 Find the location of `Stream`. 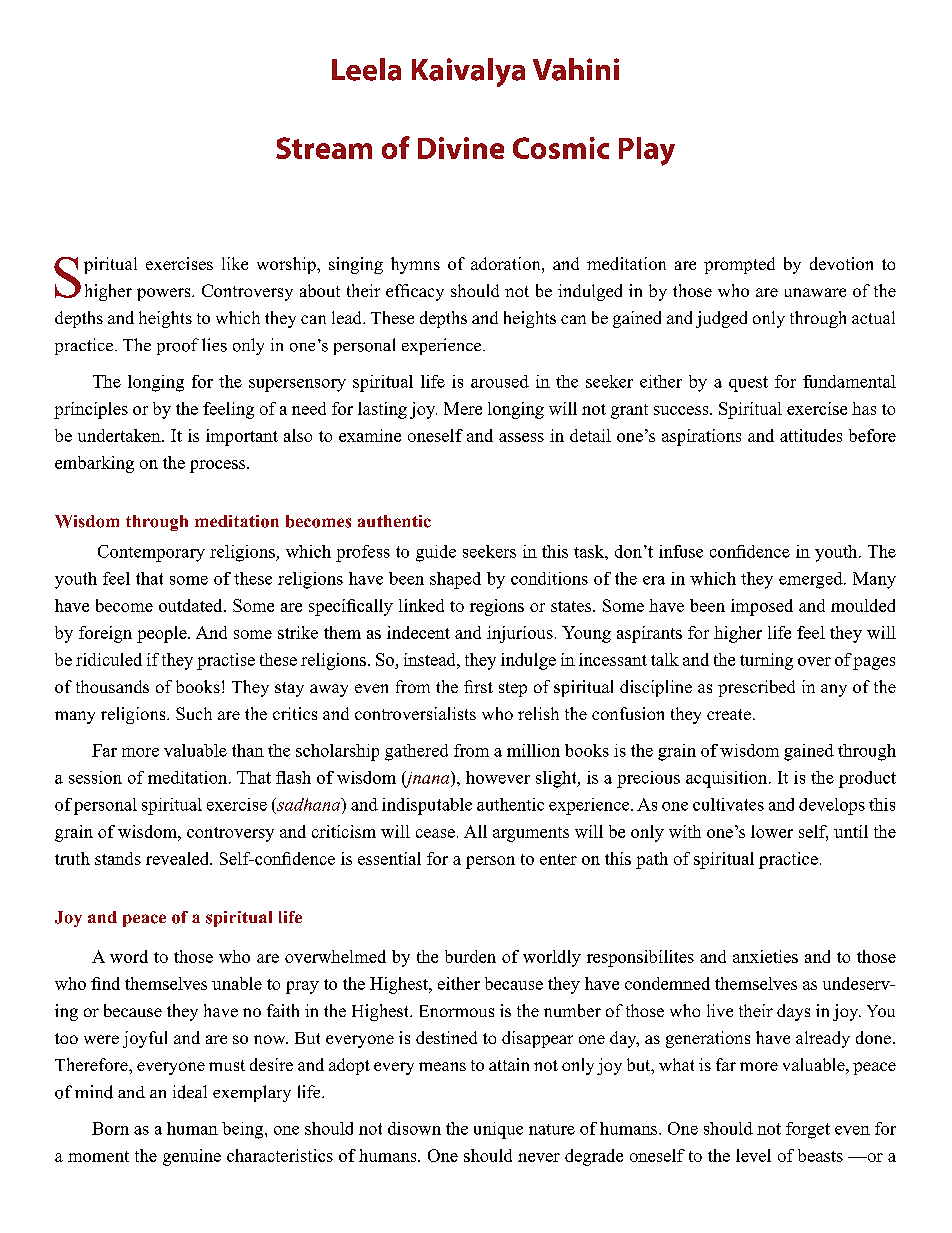

Stream is located at coordinates (324, 148).
